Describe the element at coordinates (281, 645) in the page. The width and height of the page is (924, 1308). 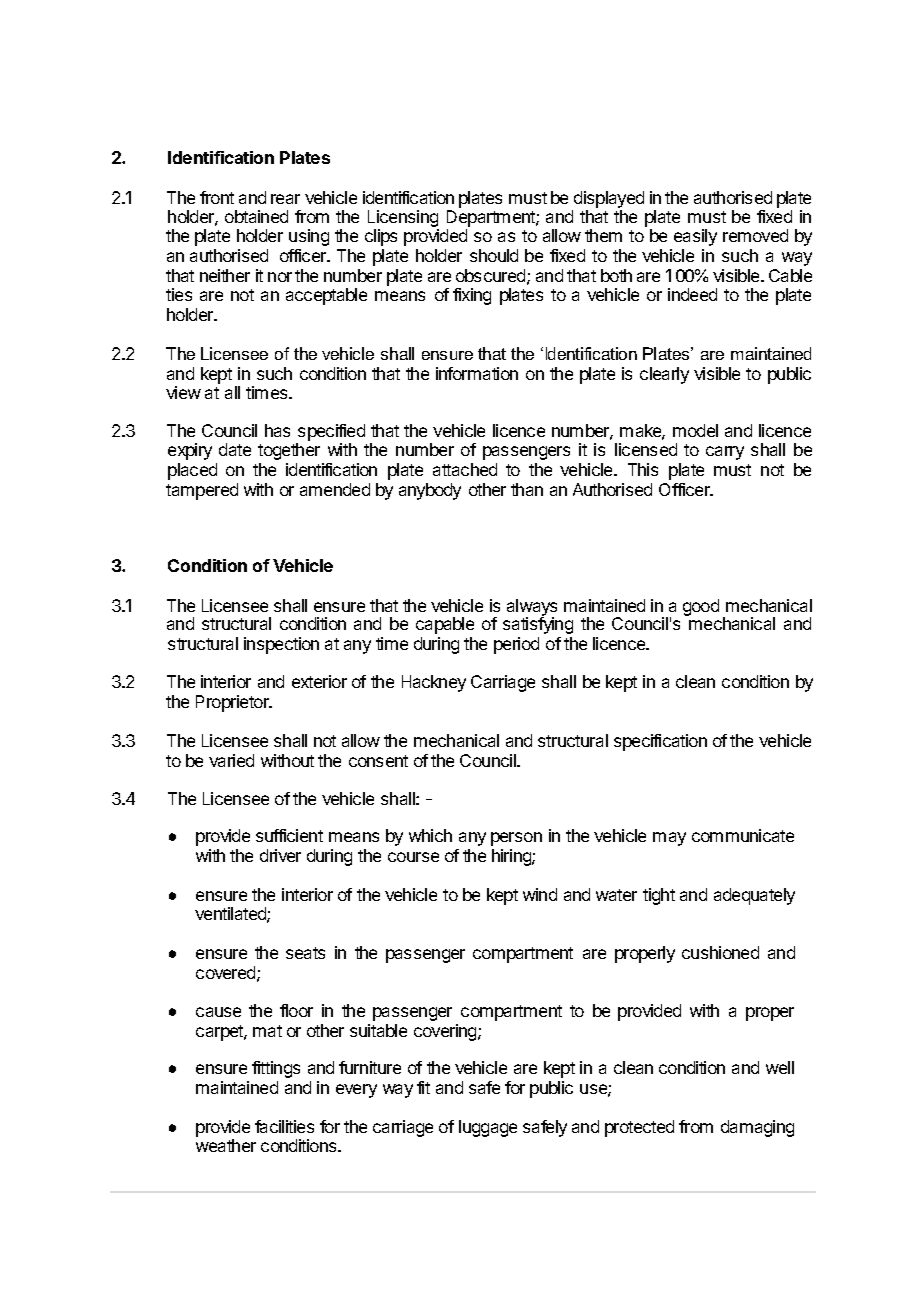
I see `inspection` at that location.
